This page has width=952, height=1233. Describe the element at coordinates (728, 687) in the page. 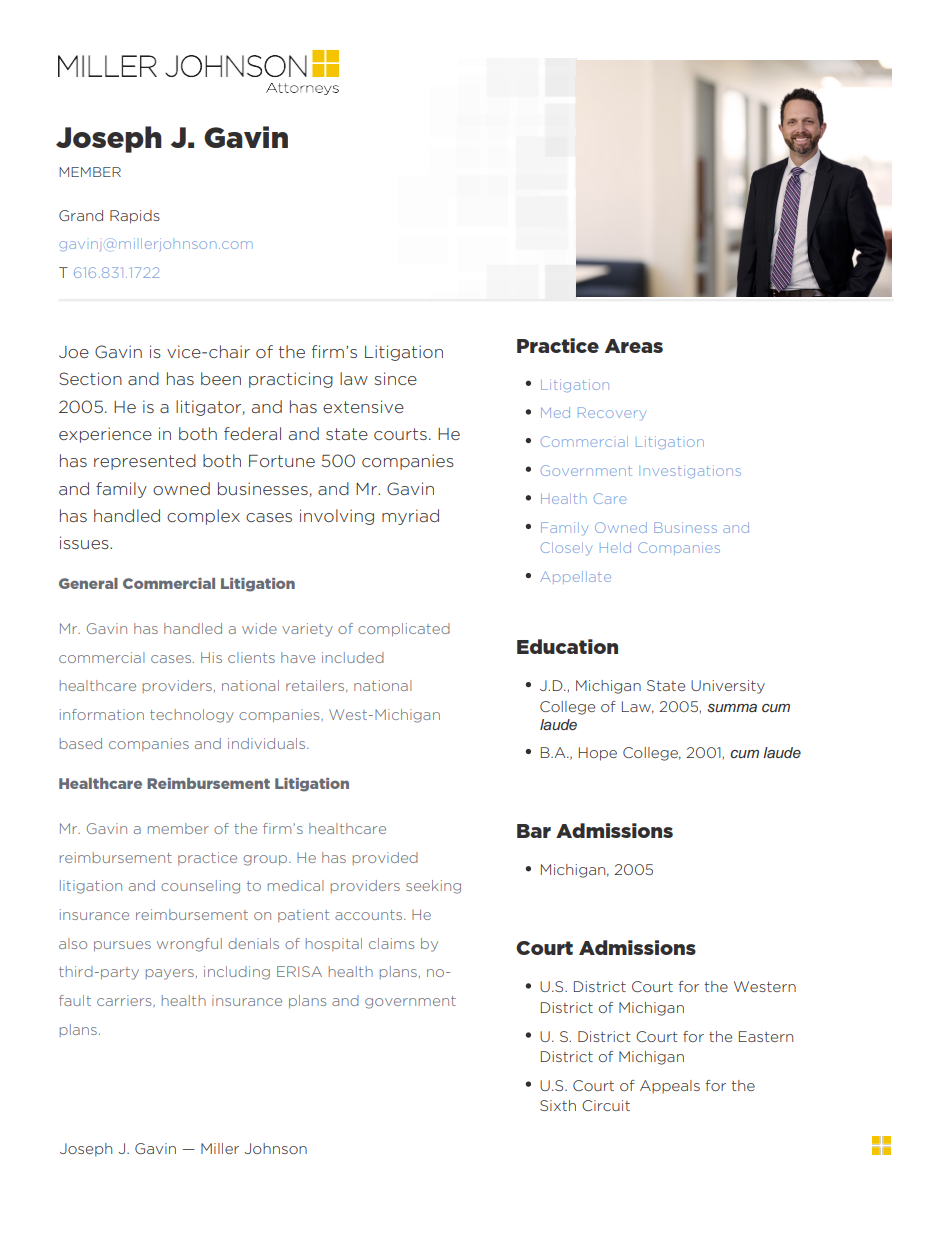

I see `University` at that location.
